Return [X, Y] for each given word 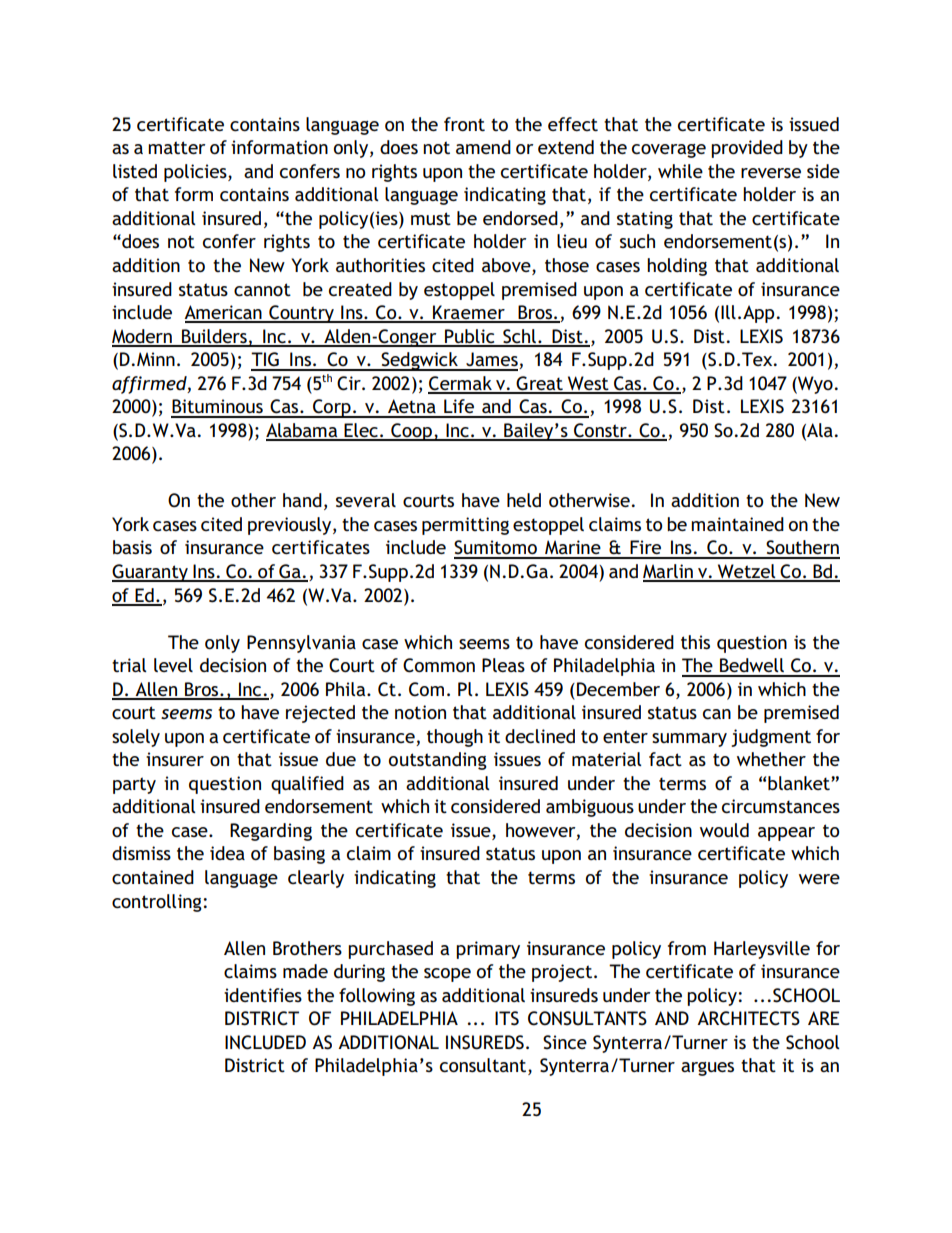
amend [483, 147]
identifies [263, 995]
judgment [771, 738]
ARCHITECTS [748, 1018]
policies [196, 173]
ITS [507, 1018]
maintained [737, 524]
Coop [411, 432]
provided [747, 149]
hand [302, 500]
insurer [175, 759]
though [455, 738]
